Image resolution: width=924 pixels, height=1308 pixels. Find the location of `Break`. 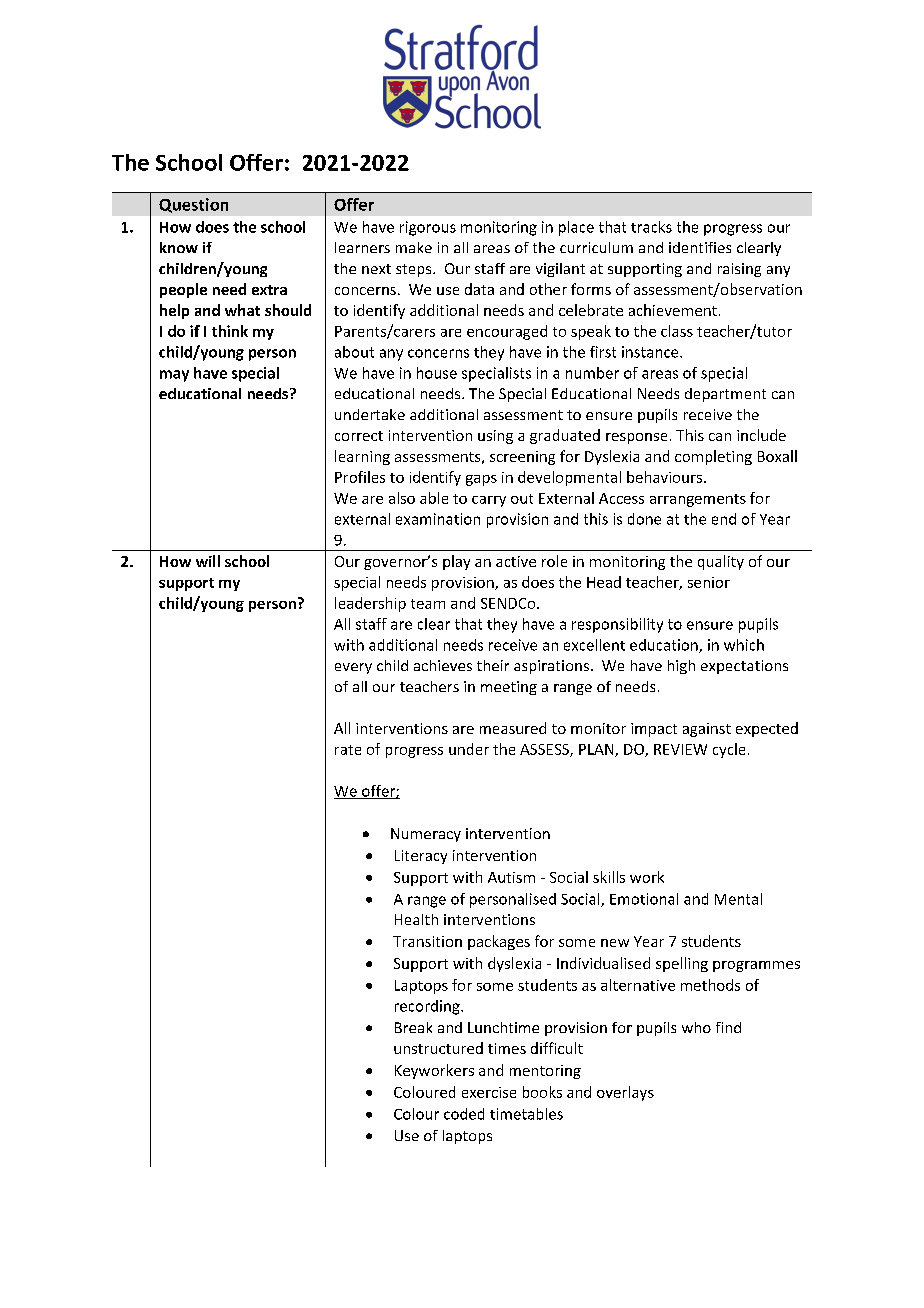

Break is located at coordinates (413, 1027).
